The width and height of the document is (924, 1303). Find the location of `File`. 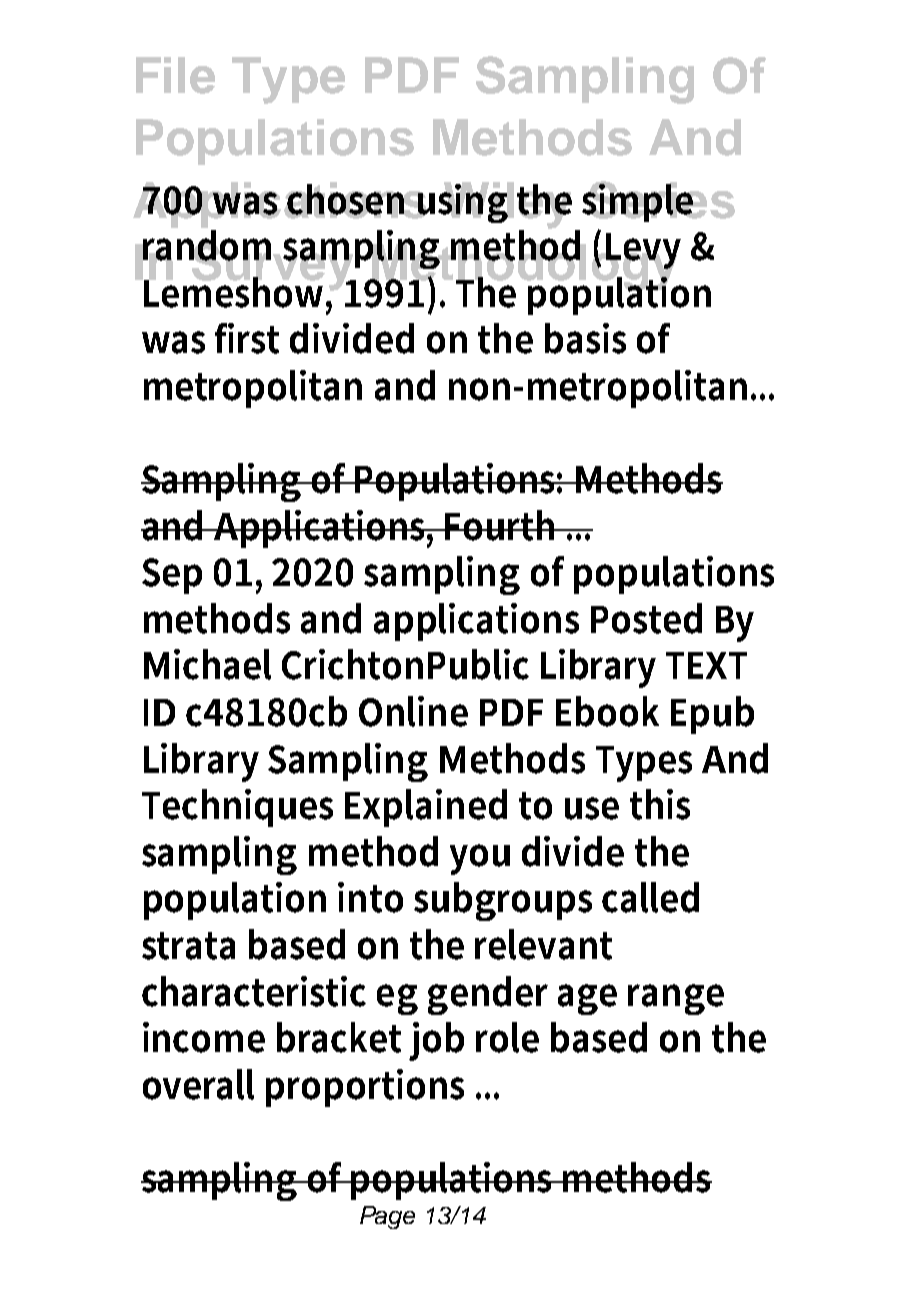

File is located at coordinates (175, 75).
